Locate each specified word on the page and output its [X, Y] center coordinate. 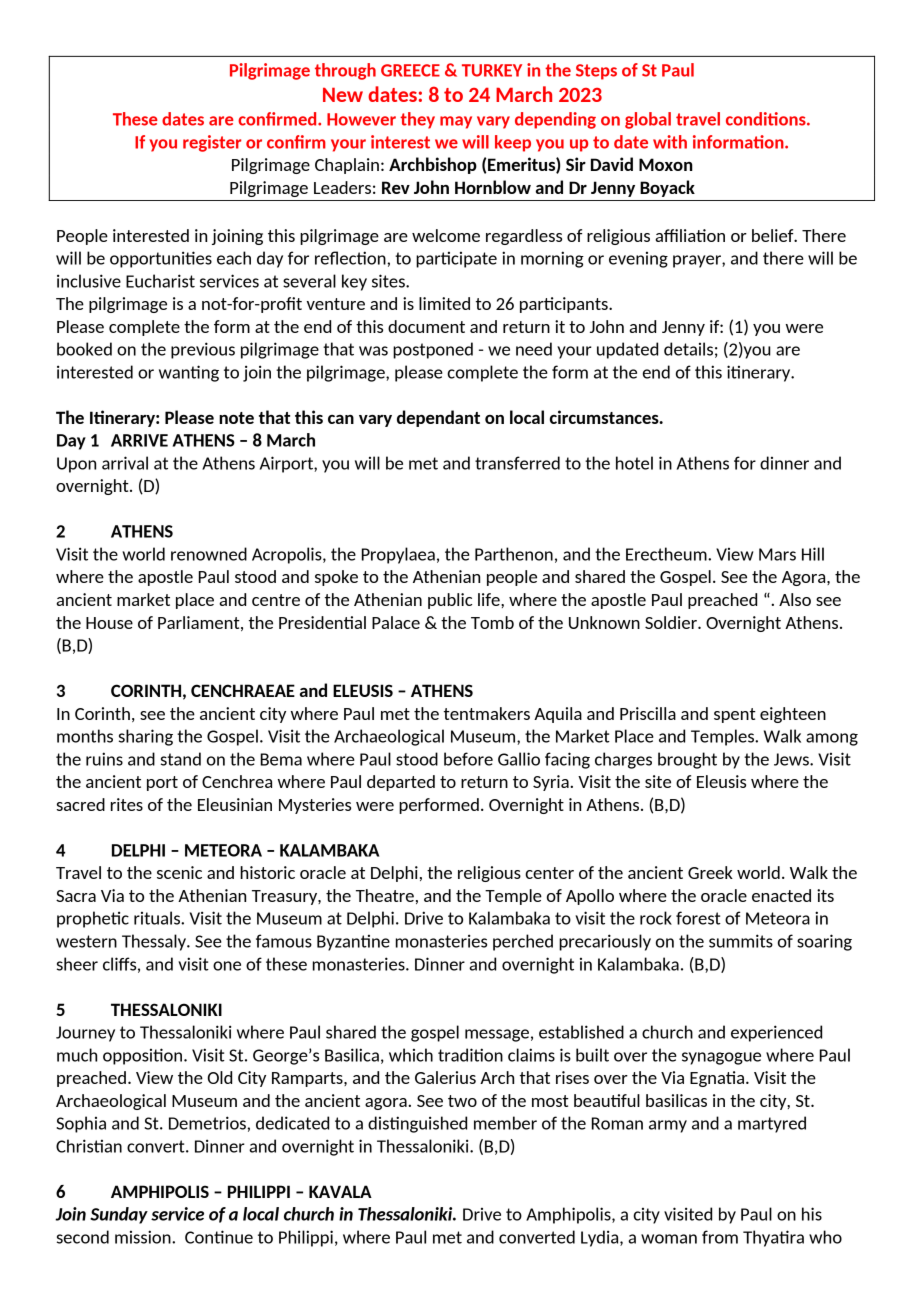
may [456, 122]
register [212, 143]
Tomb [492, 622]
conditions [767, 119]
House [109, 623]
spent [735, 715]
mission [144, 1237]
